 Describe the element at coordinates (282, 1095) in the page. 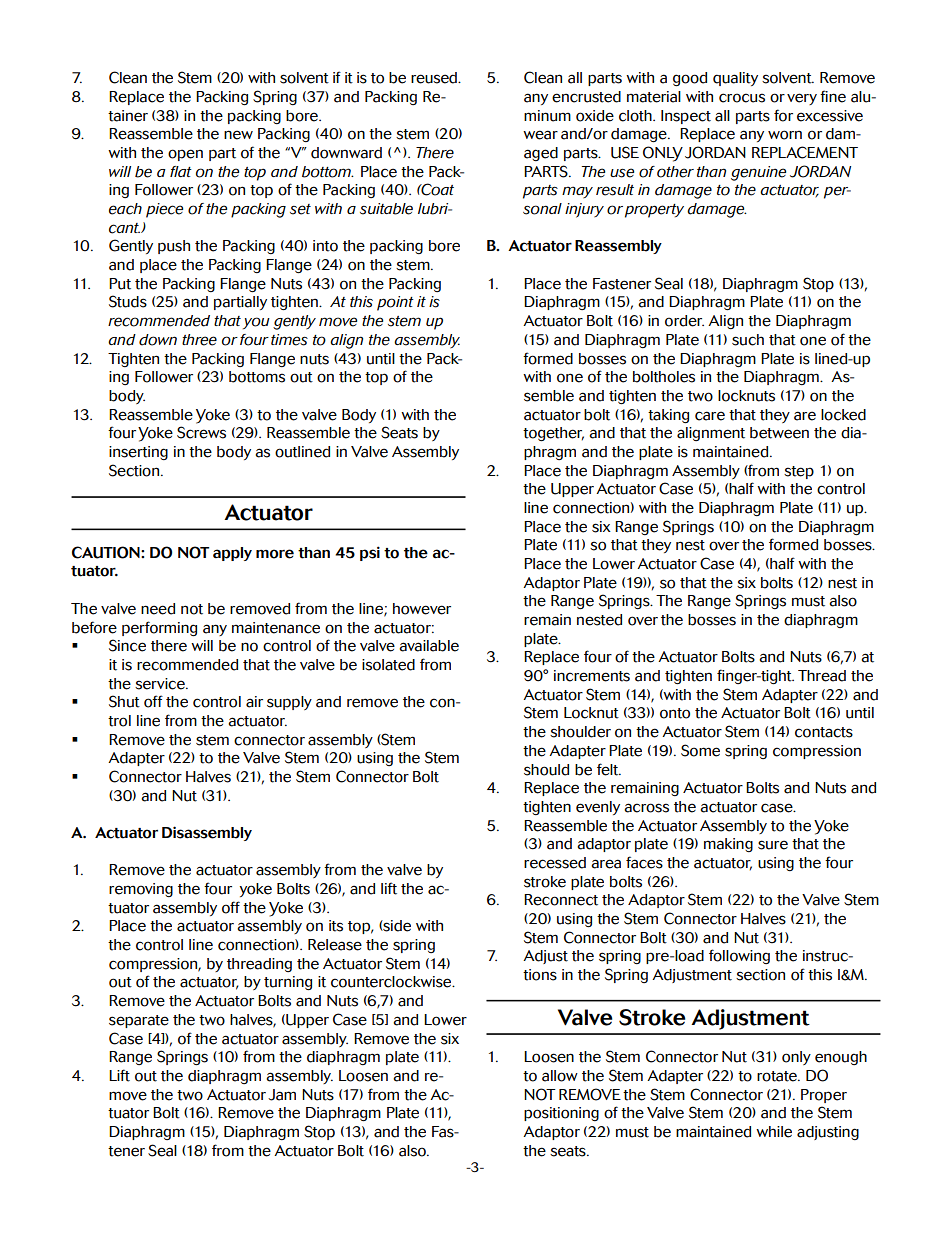

I see `Jam` at that location.
